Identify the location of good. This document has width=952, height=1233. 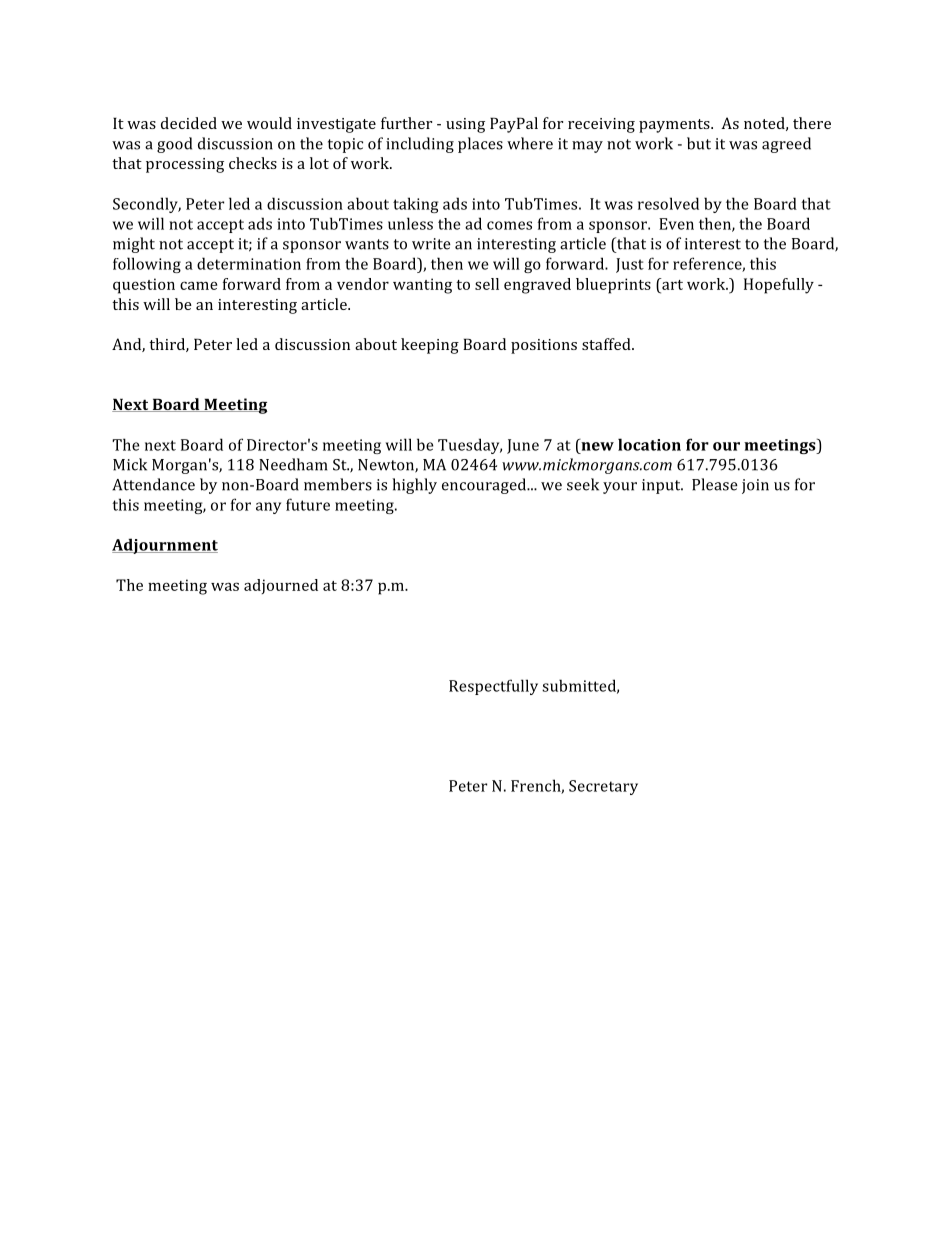
(174, 145).
